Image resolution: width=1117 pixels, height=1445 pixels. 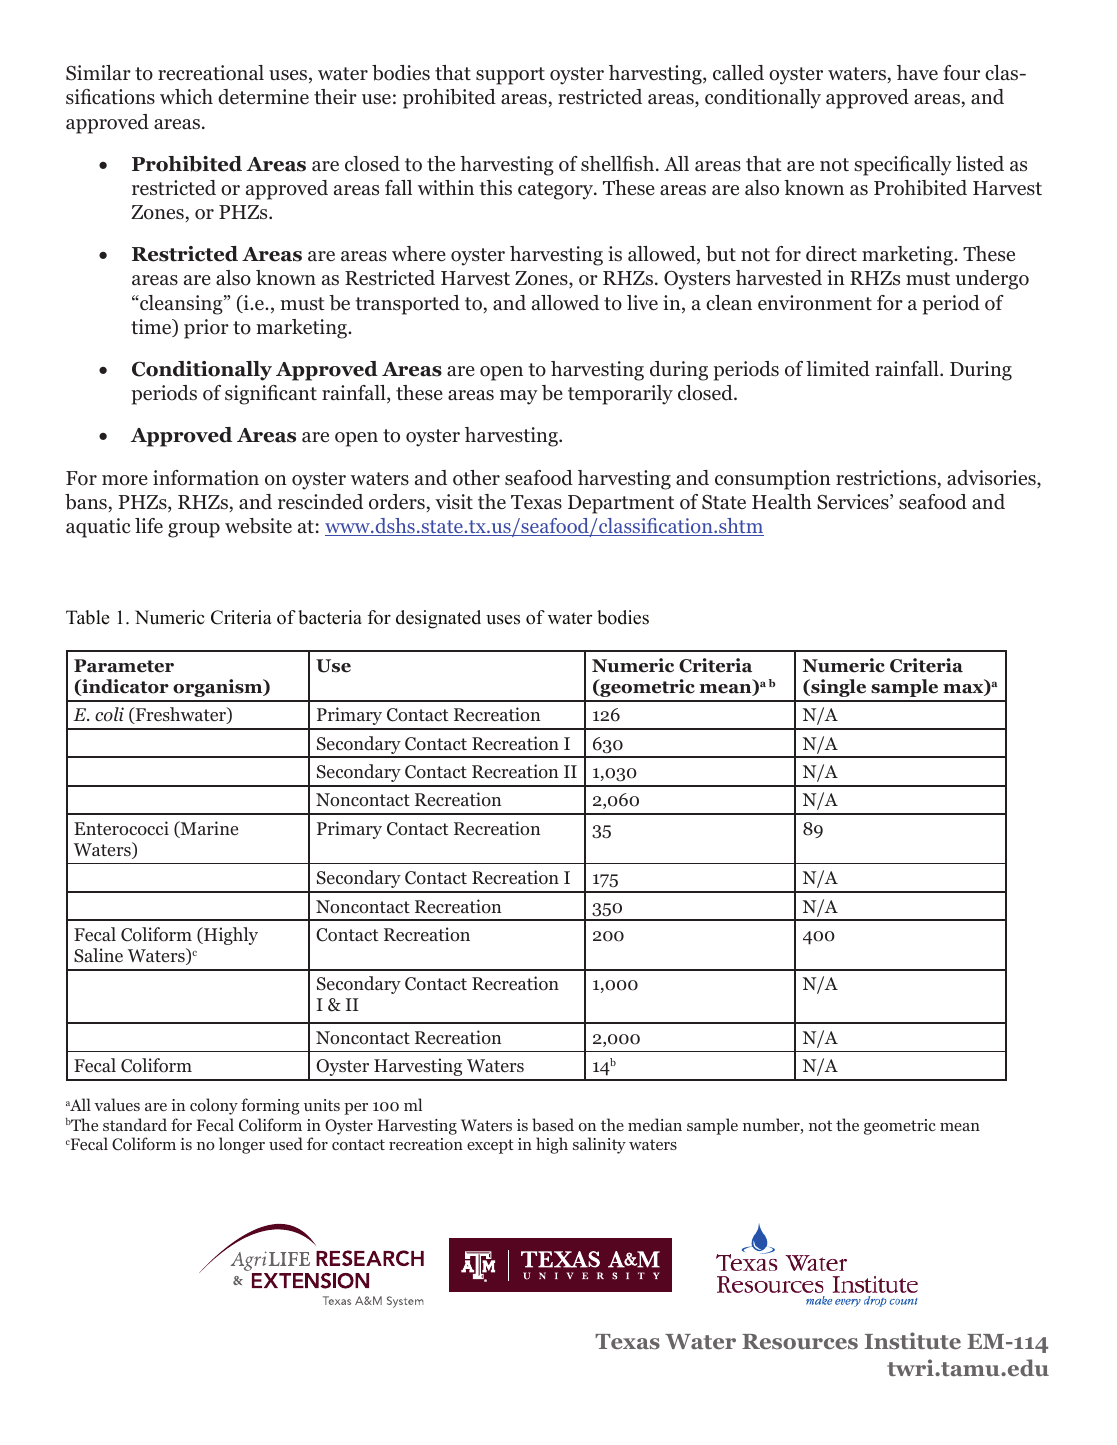 I want to click on other, so click(x=476, y=478).
